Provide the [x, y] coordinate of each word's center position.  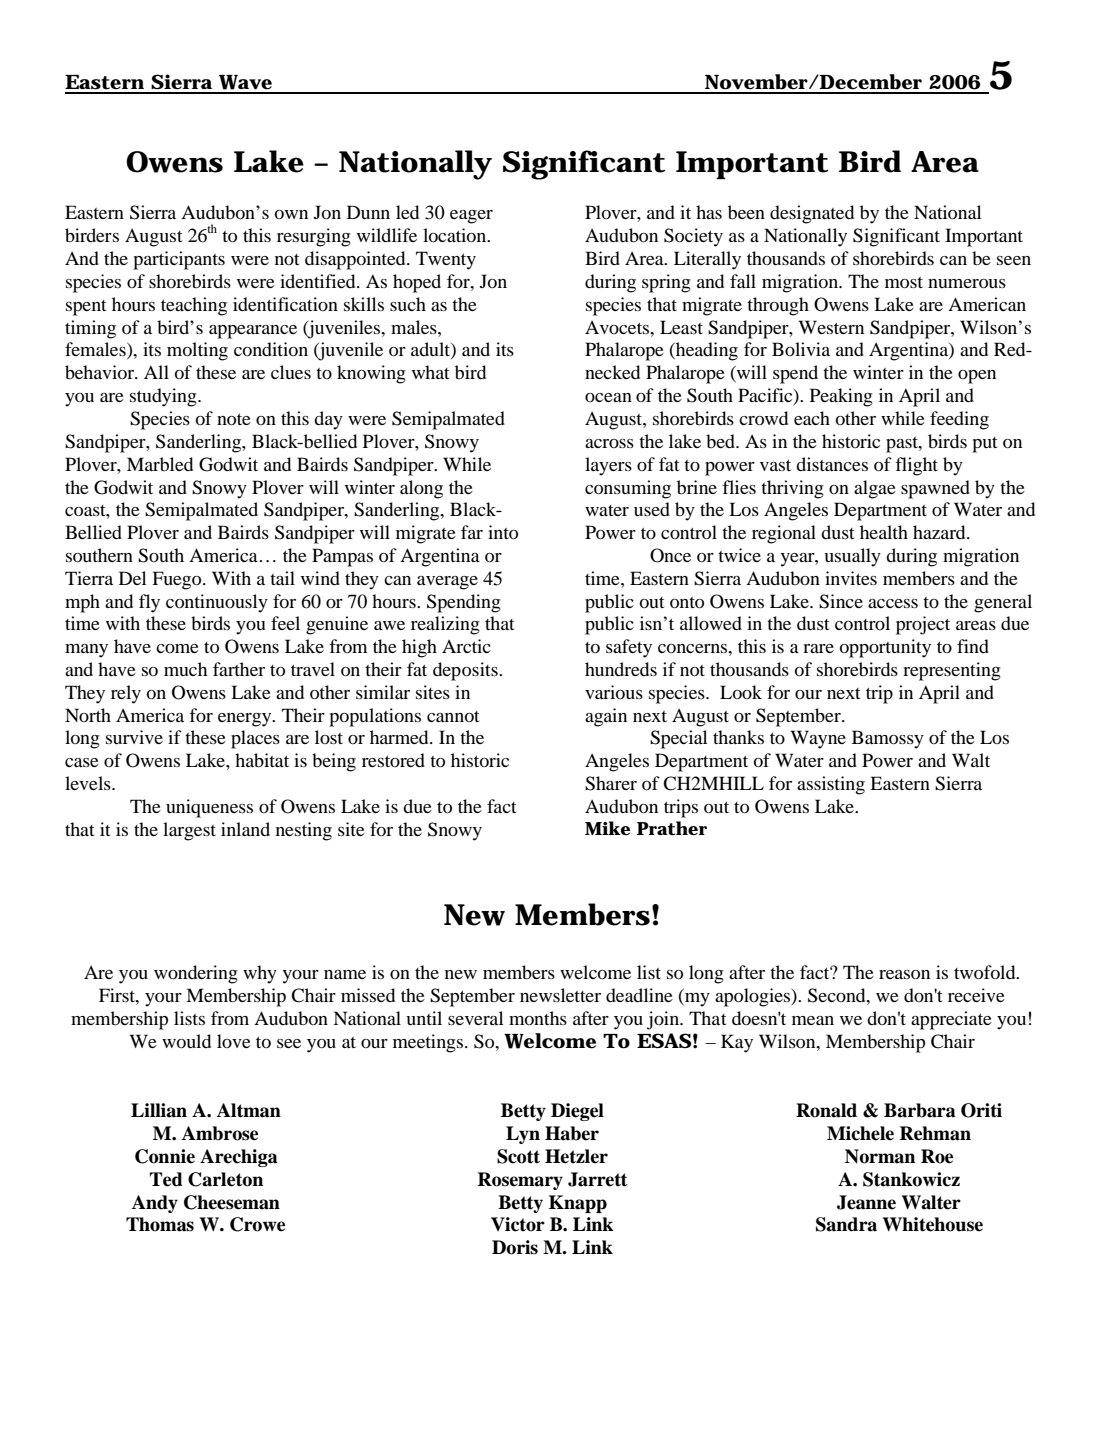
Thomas [160, 1224]
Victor [518, 1224]
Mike [607, 828]
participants [179, 260]
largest [189, 831]
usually [852, 557]
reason [904, 974]
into [503, 532]
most [904, 282]
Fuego [178, 580]
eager [471, 217]
